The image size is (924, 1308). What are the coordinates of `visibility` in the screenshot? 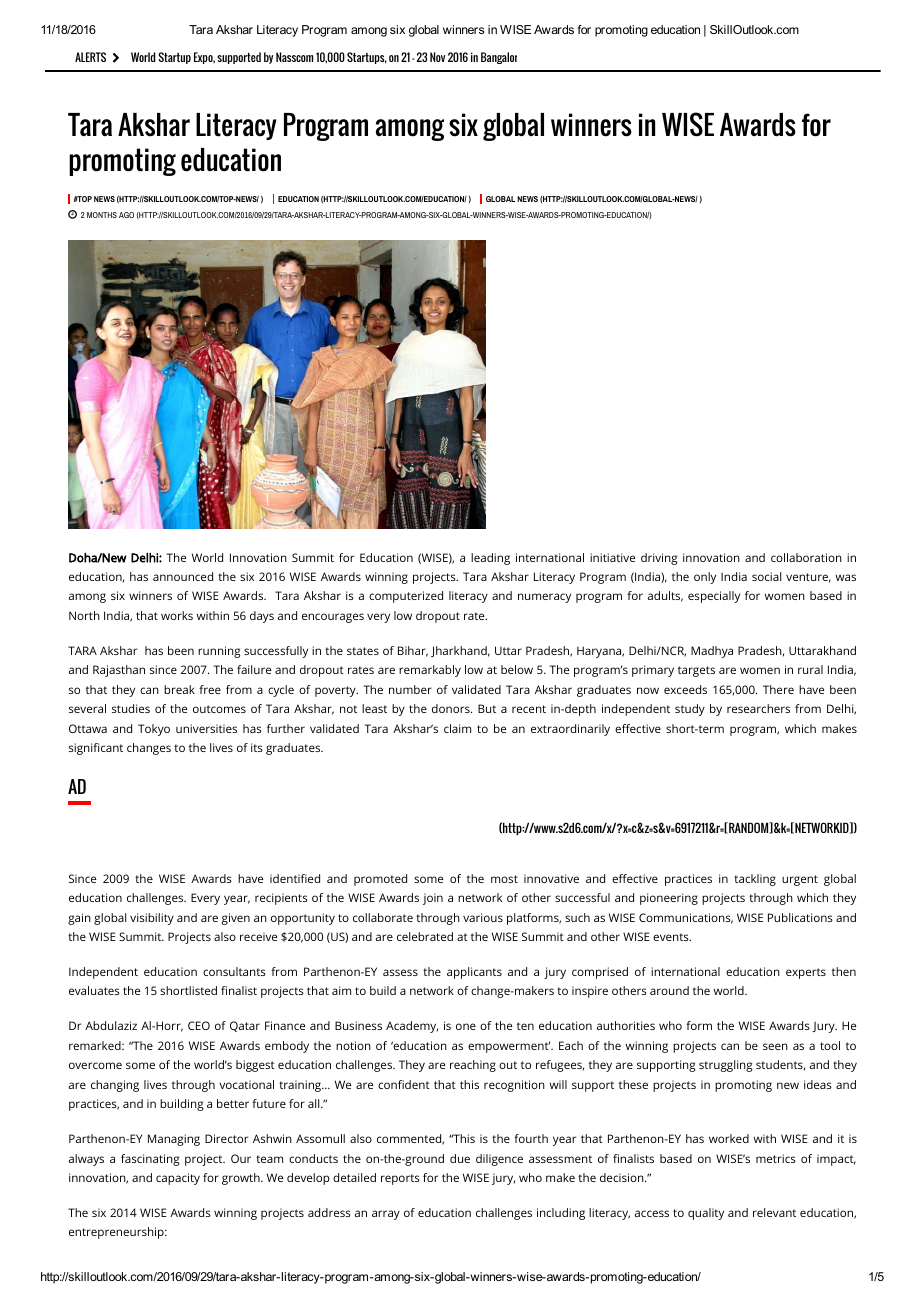 It's located at (152, 919).
